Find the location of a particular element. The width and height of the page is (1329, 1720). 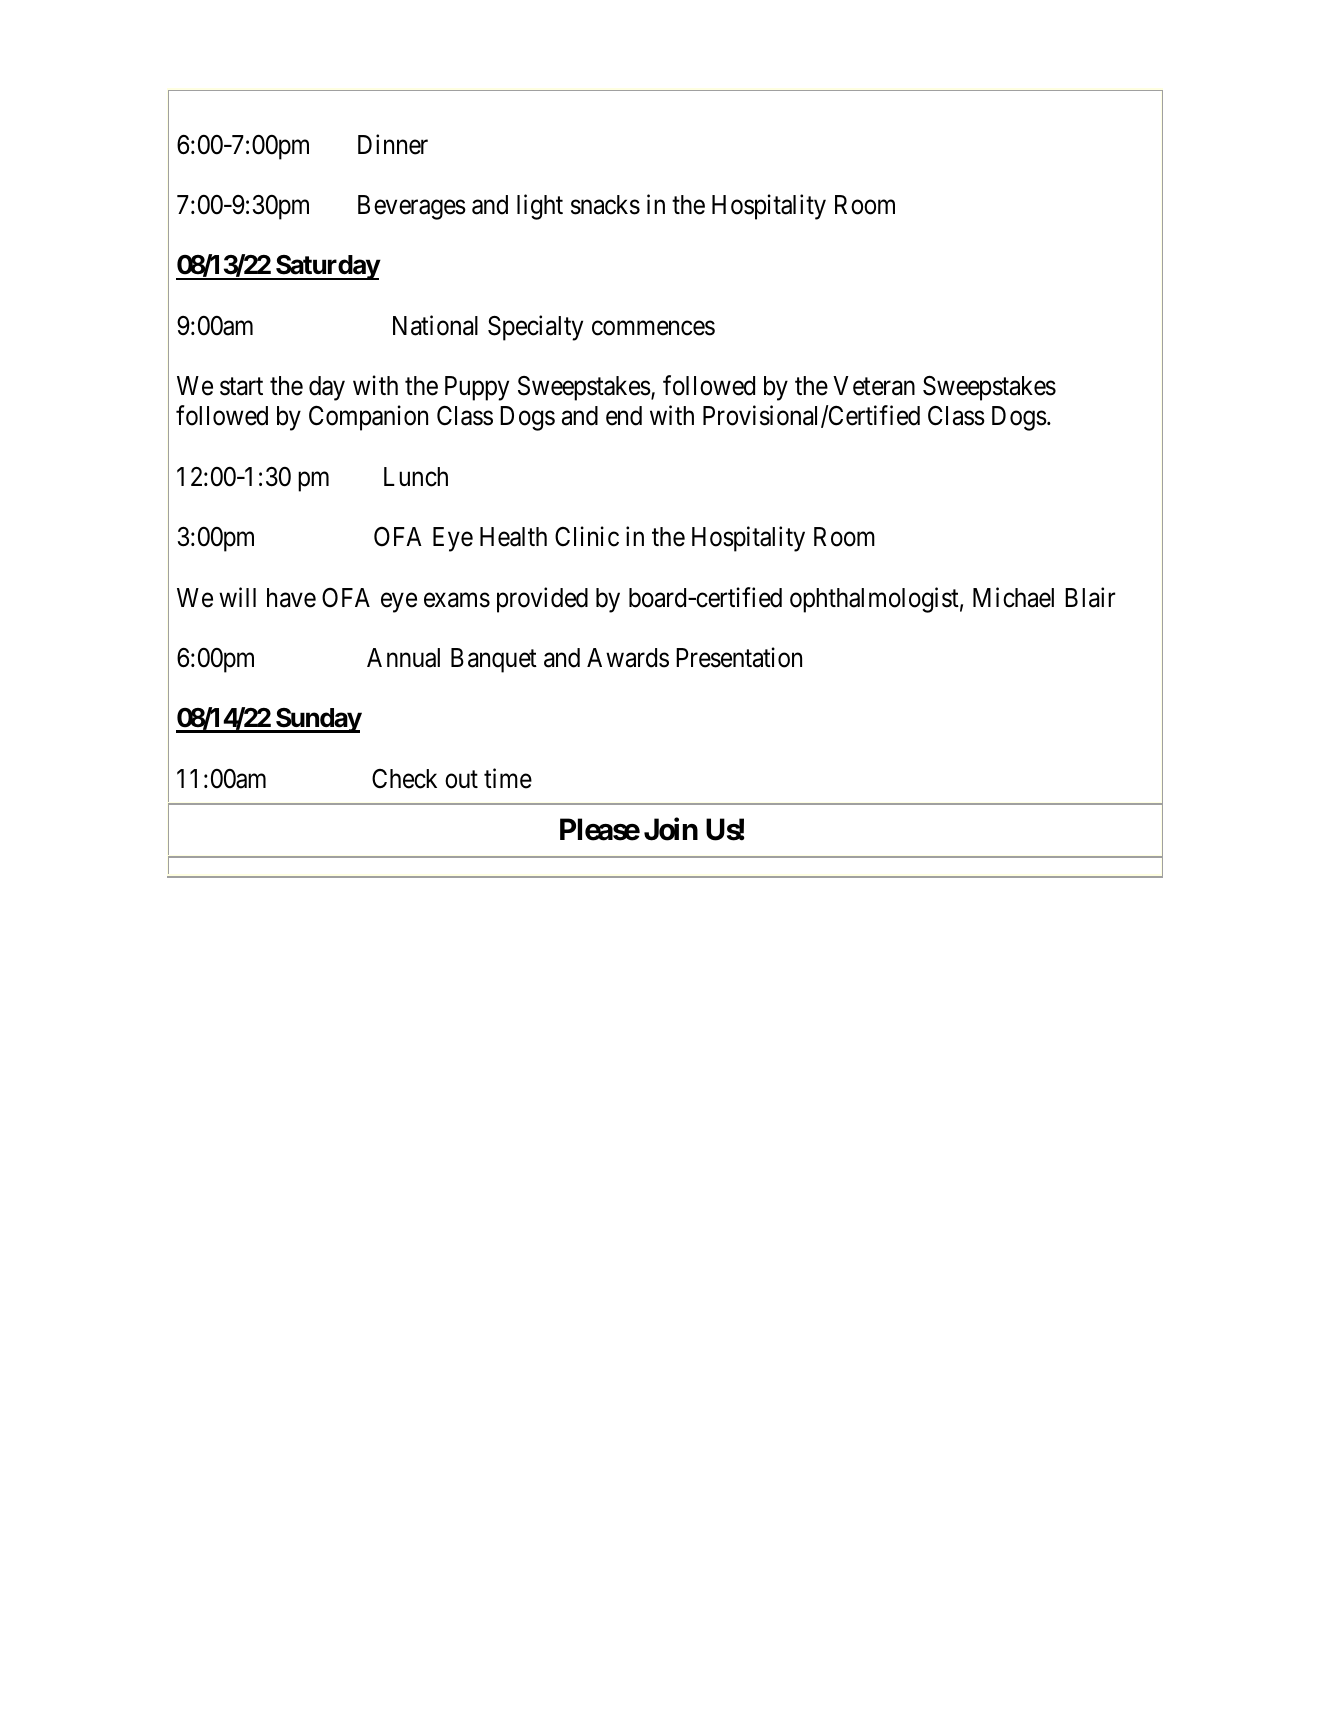

Lunch is located at coordinates (416, 477).
